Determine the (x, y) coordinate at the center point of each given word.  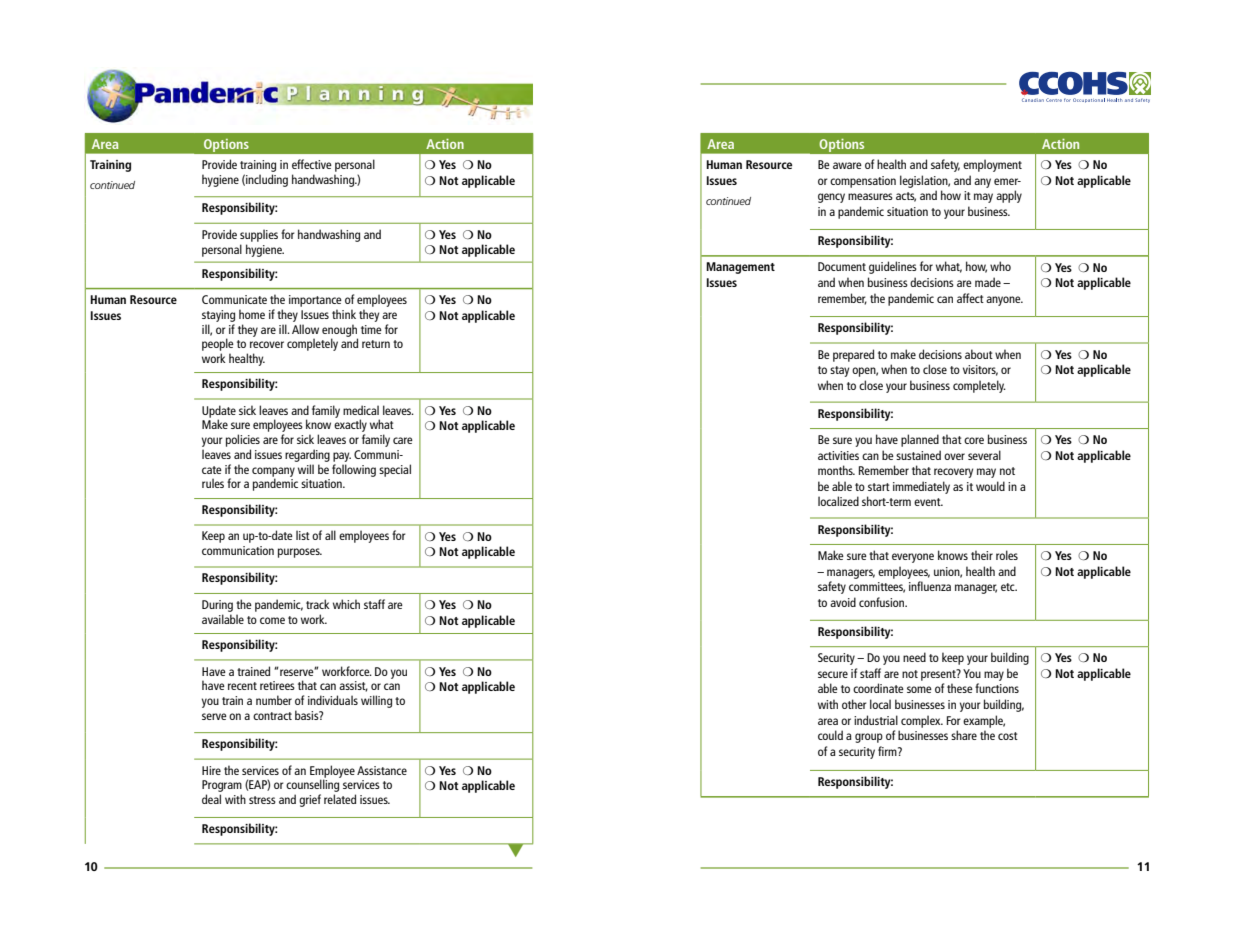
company (273, 473)
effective (312, 164)
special (395, 470)
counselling (312, 787)
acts (906, 197)
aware (847, 165)
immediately (921, 487)
